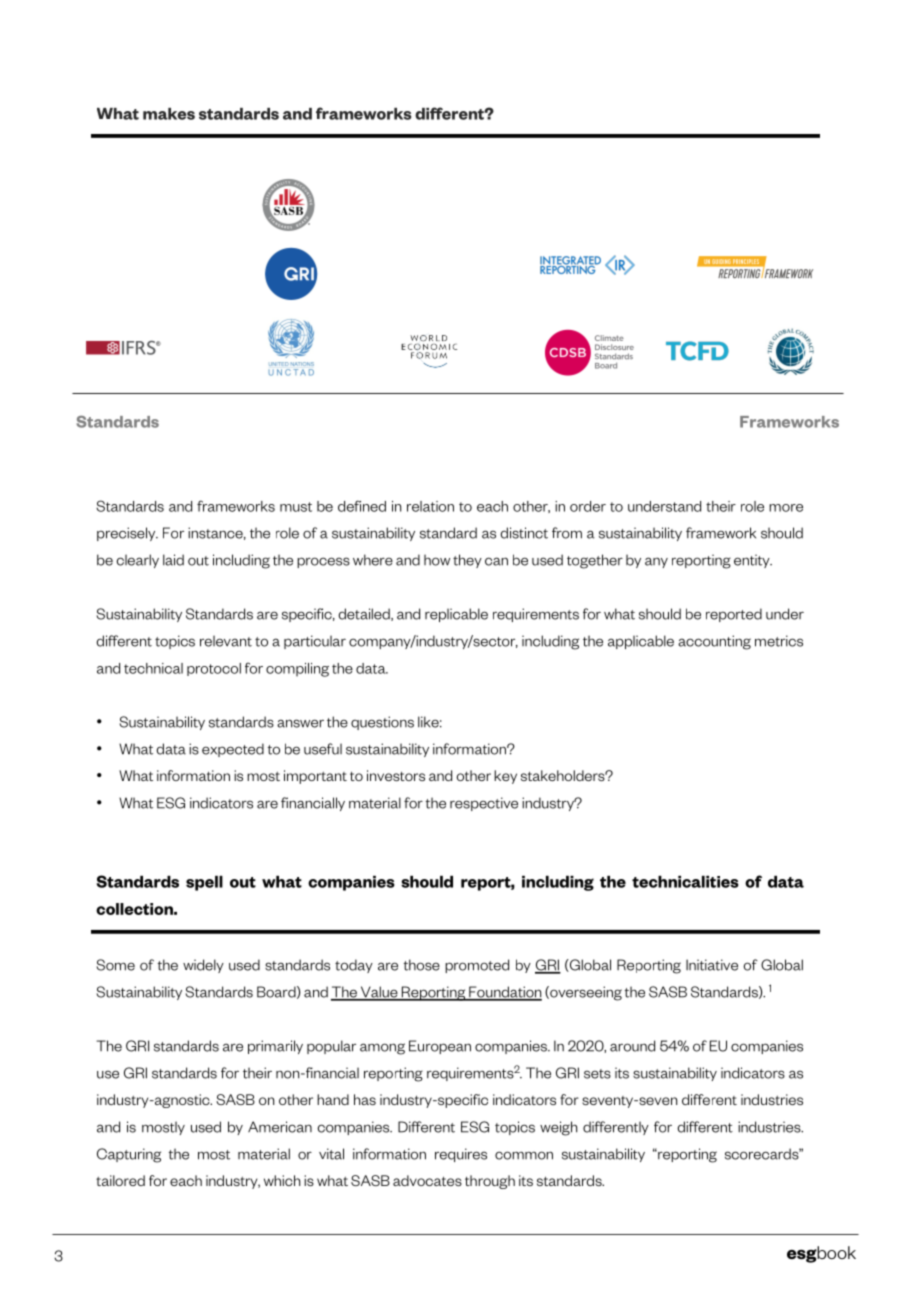 This image has height=1316, width=911. Describe the element at coordinates (484, 804) in the image. I see `respective` at that location.
